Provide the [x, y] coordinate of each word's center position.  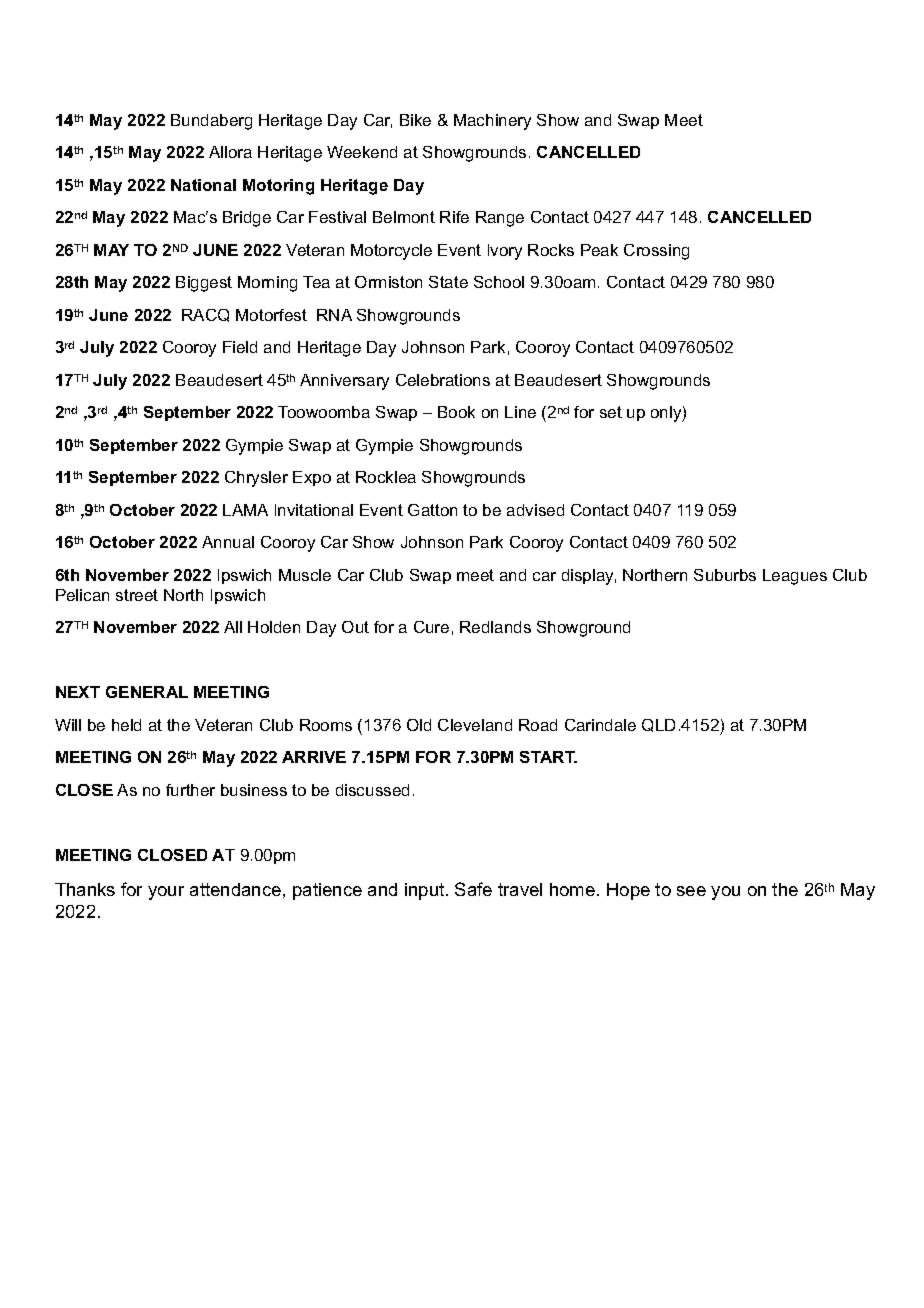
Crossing [656, 252]
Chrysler [256, 479]
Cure [431, 627]
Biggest [204, 284]
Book [456, 412]
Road [538, 725]
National [203, 185]
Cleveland [475, 725]
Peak [599, 250]
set [611, 412]
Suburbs [725, 575]
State [448, 282]
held [126, 725]
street [137, 595]
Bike [415, 120]
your [166, 893]
